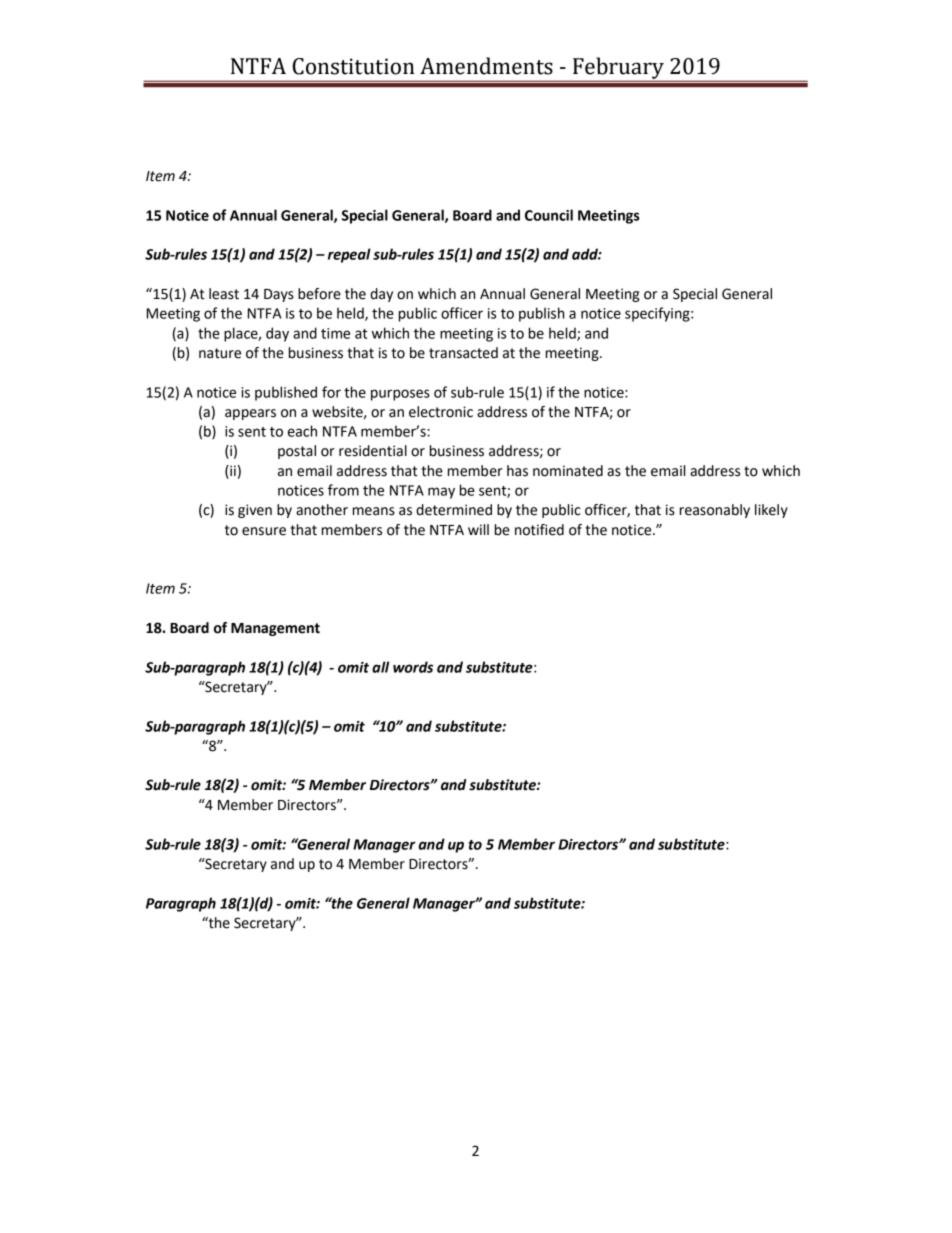 Image resolution: width=952 pixels, height=1233 pixels. I want to click on transacted, so click(463, 353).
